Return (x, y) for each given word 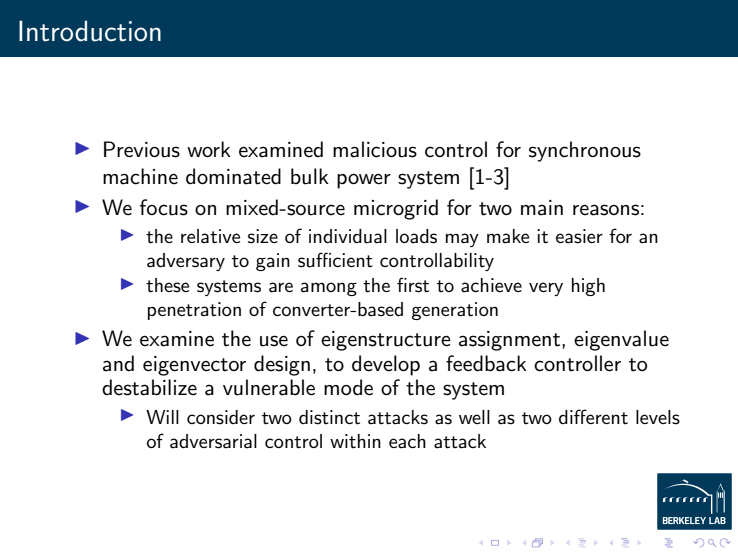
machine (140, 176)
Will (162, 417)
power (364, 181)
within (355, 441)
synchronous (585, 151)
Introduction (90, 31)
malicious (375, 149)
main (542, 208)
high (588, 287)
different (593, 416)
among (329, 289)
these (167, 285)
